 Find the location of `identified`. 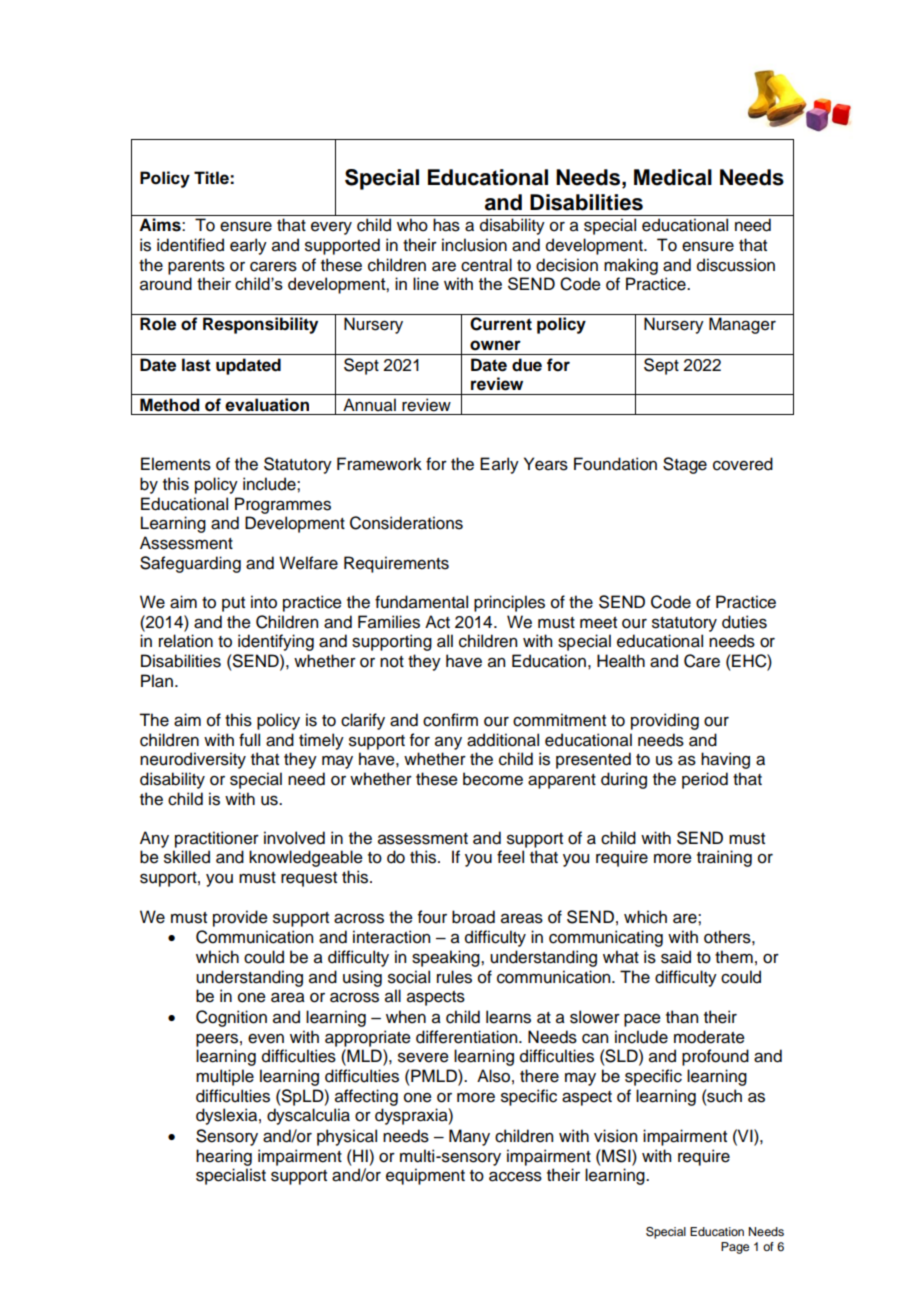

identified is located at coordinates (190, 245).
